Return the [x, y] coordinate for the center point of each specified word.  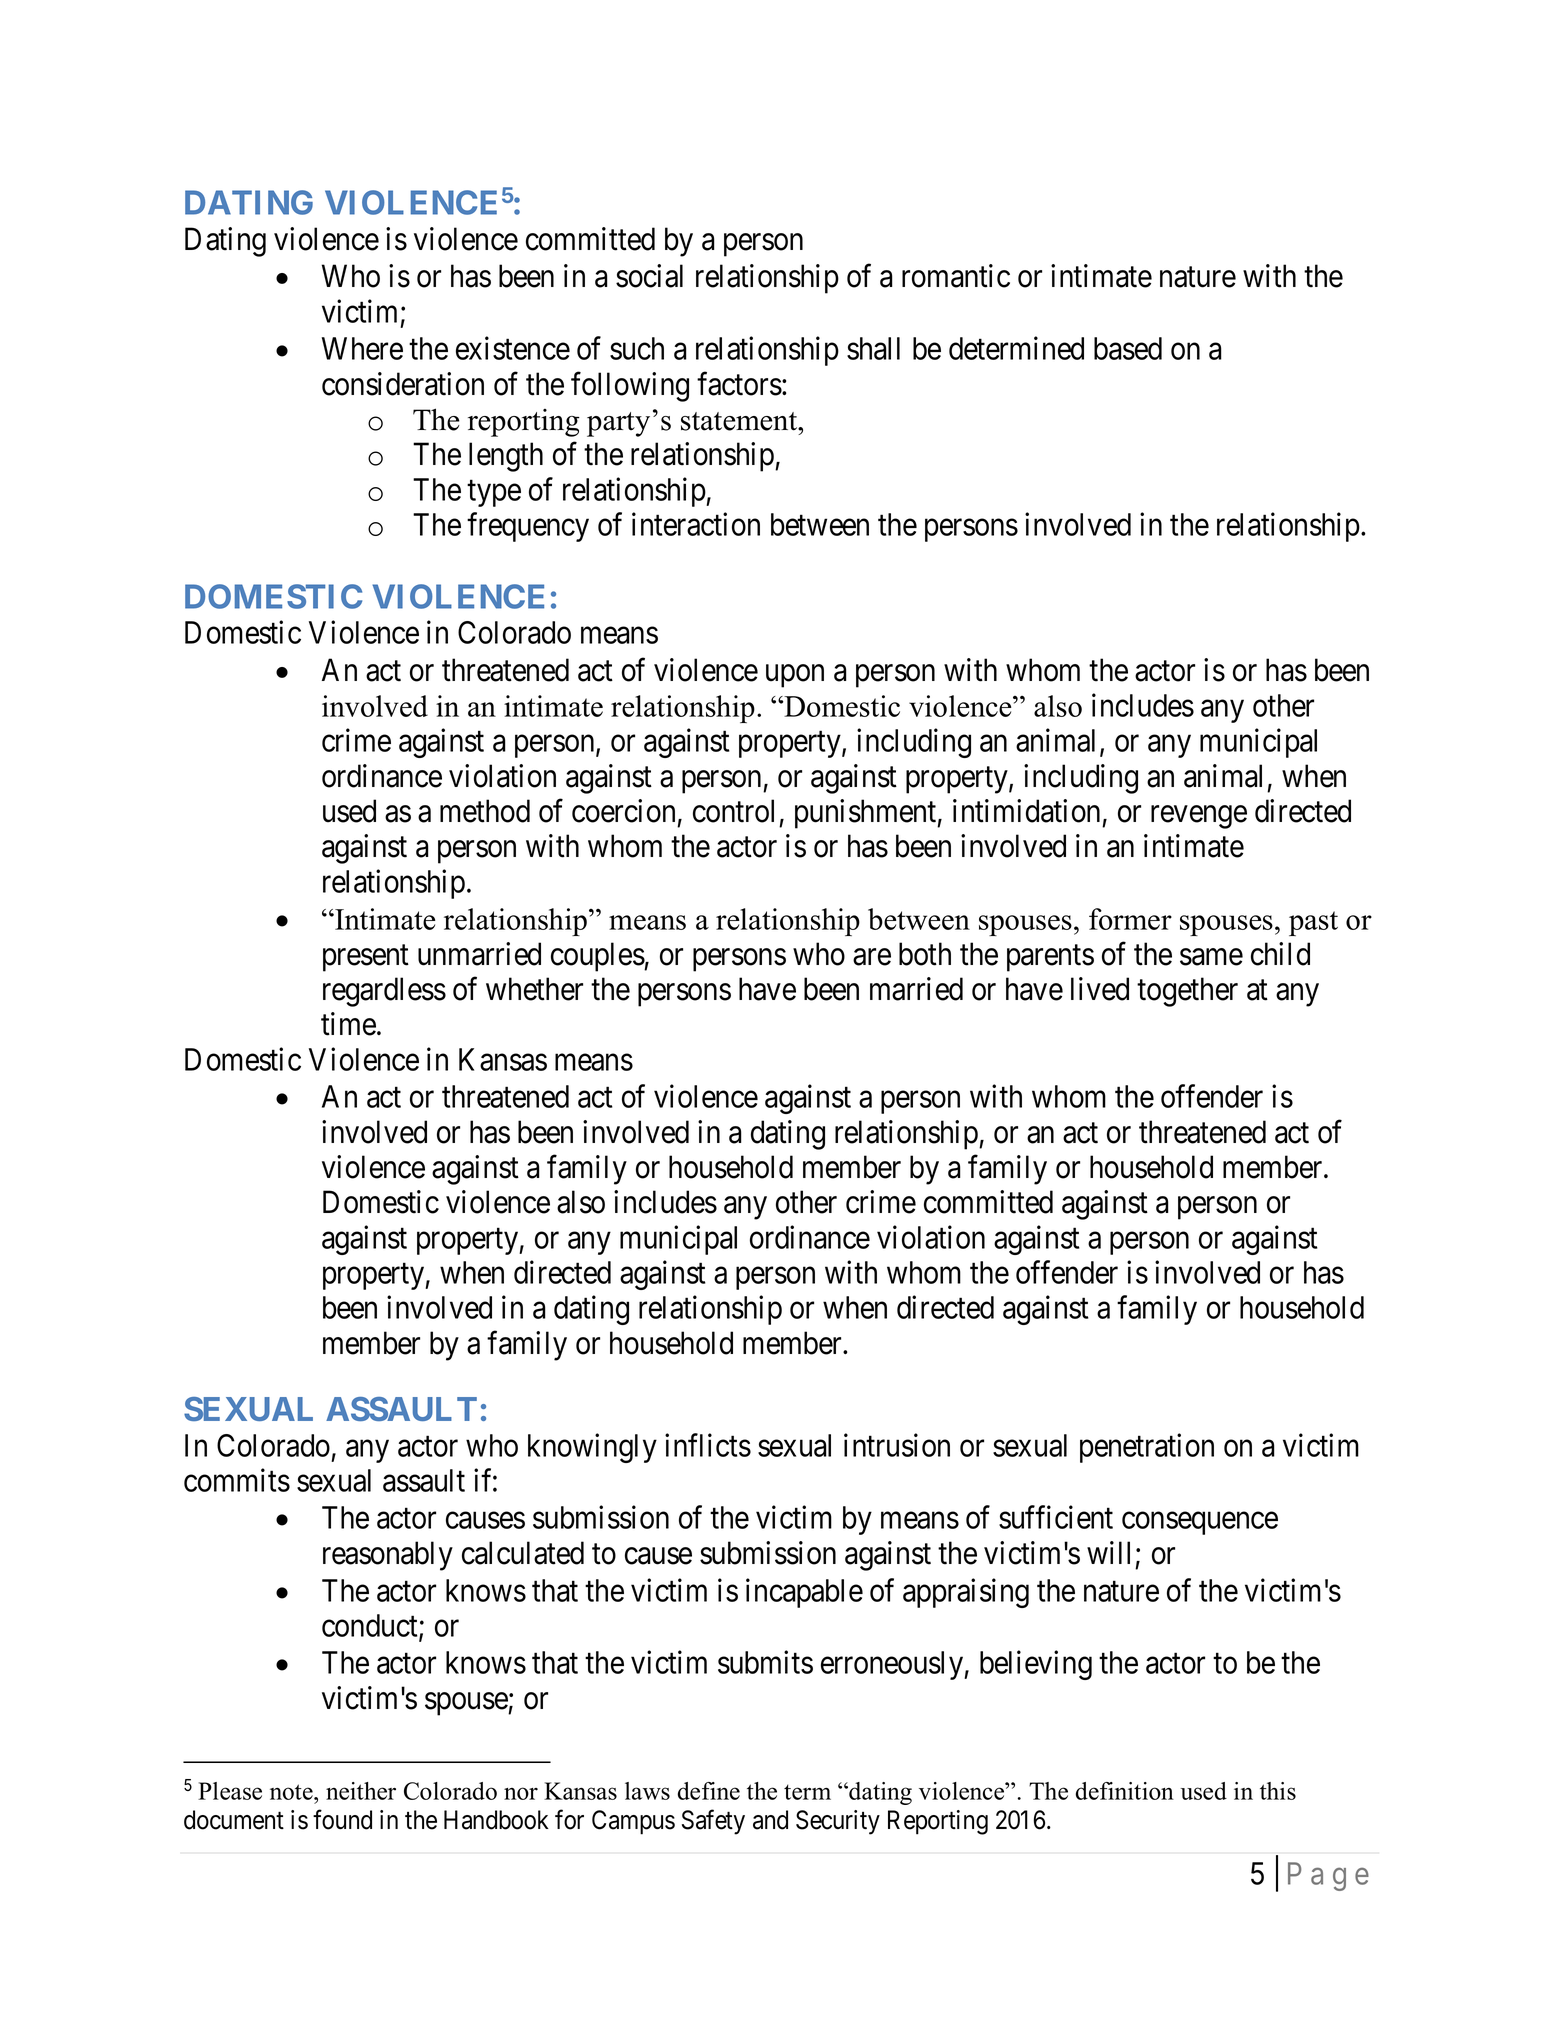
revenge [1199, 817]
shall [873, 348]
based [1128, 348]
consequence [1200, 1523]
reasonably [388, 1556]
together [1187, 992]
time [348, 1024]
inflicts [708, 1445]
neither [361, 1791]
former [1130, 919]
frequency [528, 527]
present [366, 958]
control [733, 811]
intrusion [897, 1445]
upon [795, 676]
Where [362, 348]
